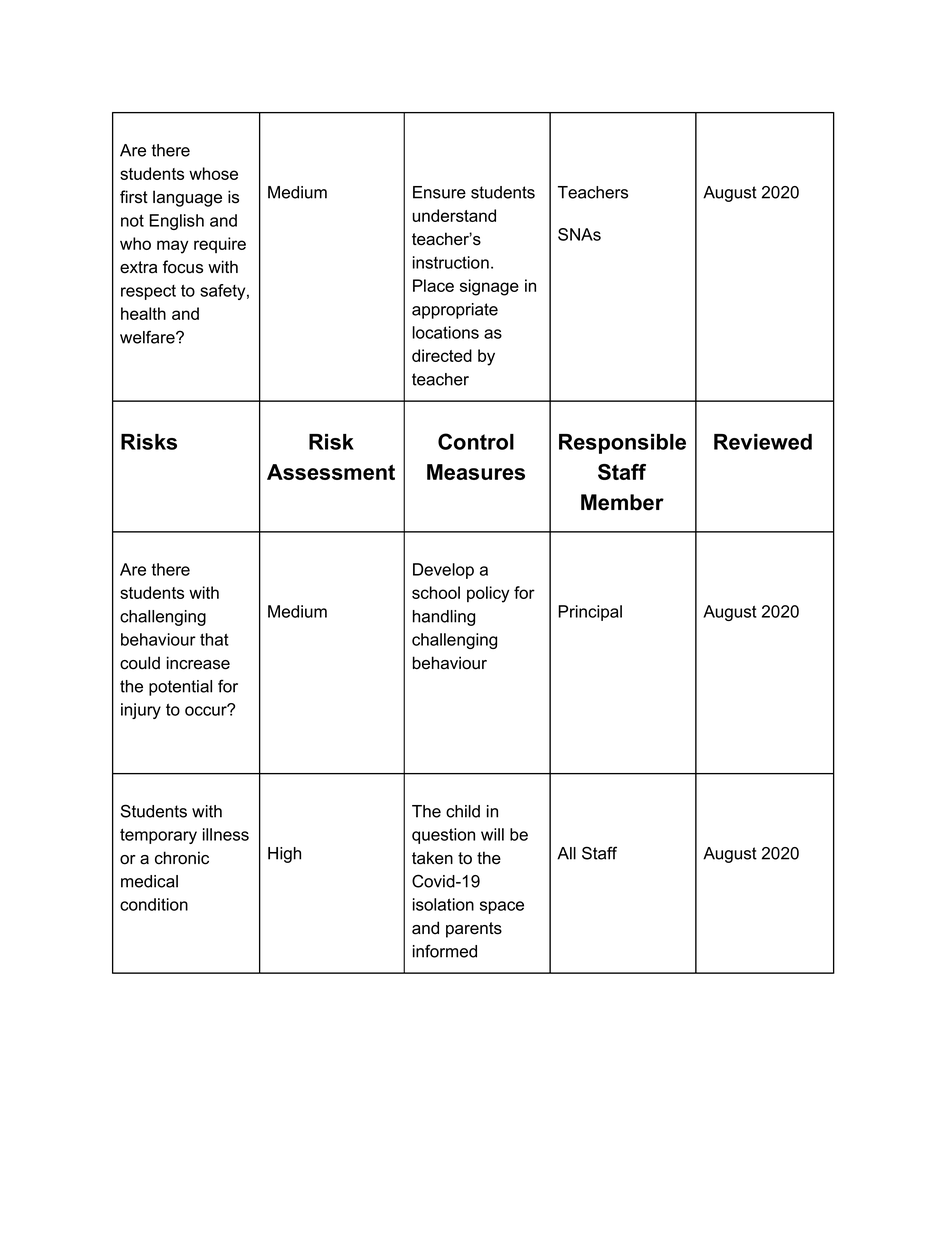  Describe the element at coordinates (154, 904) in the document. I see `condition` at that location.
